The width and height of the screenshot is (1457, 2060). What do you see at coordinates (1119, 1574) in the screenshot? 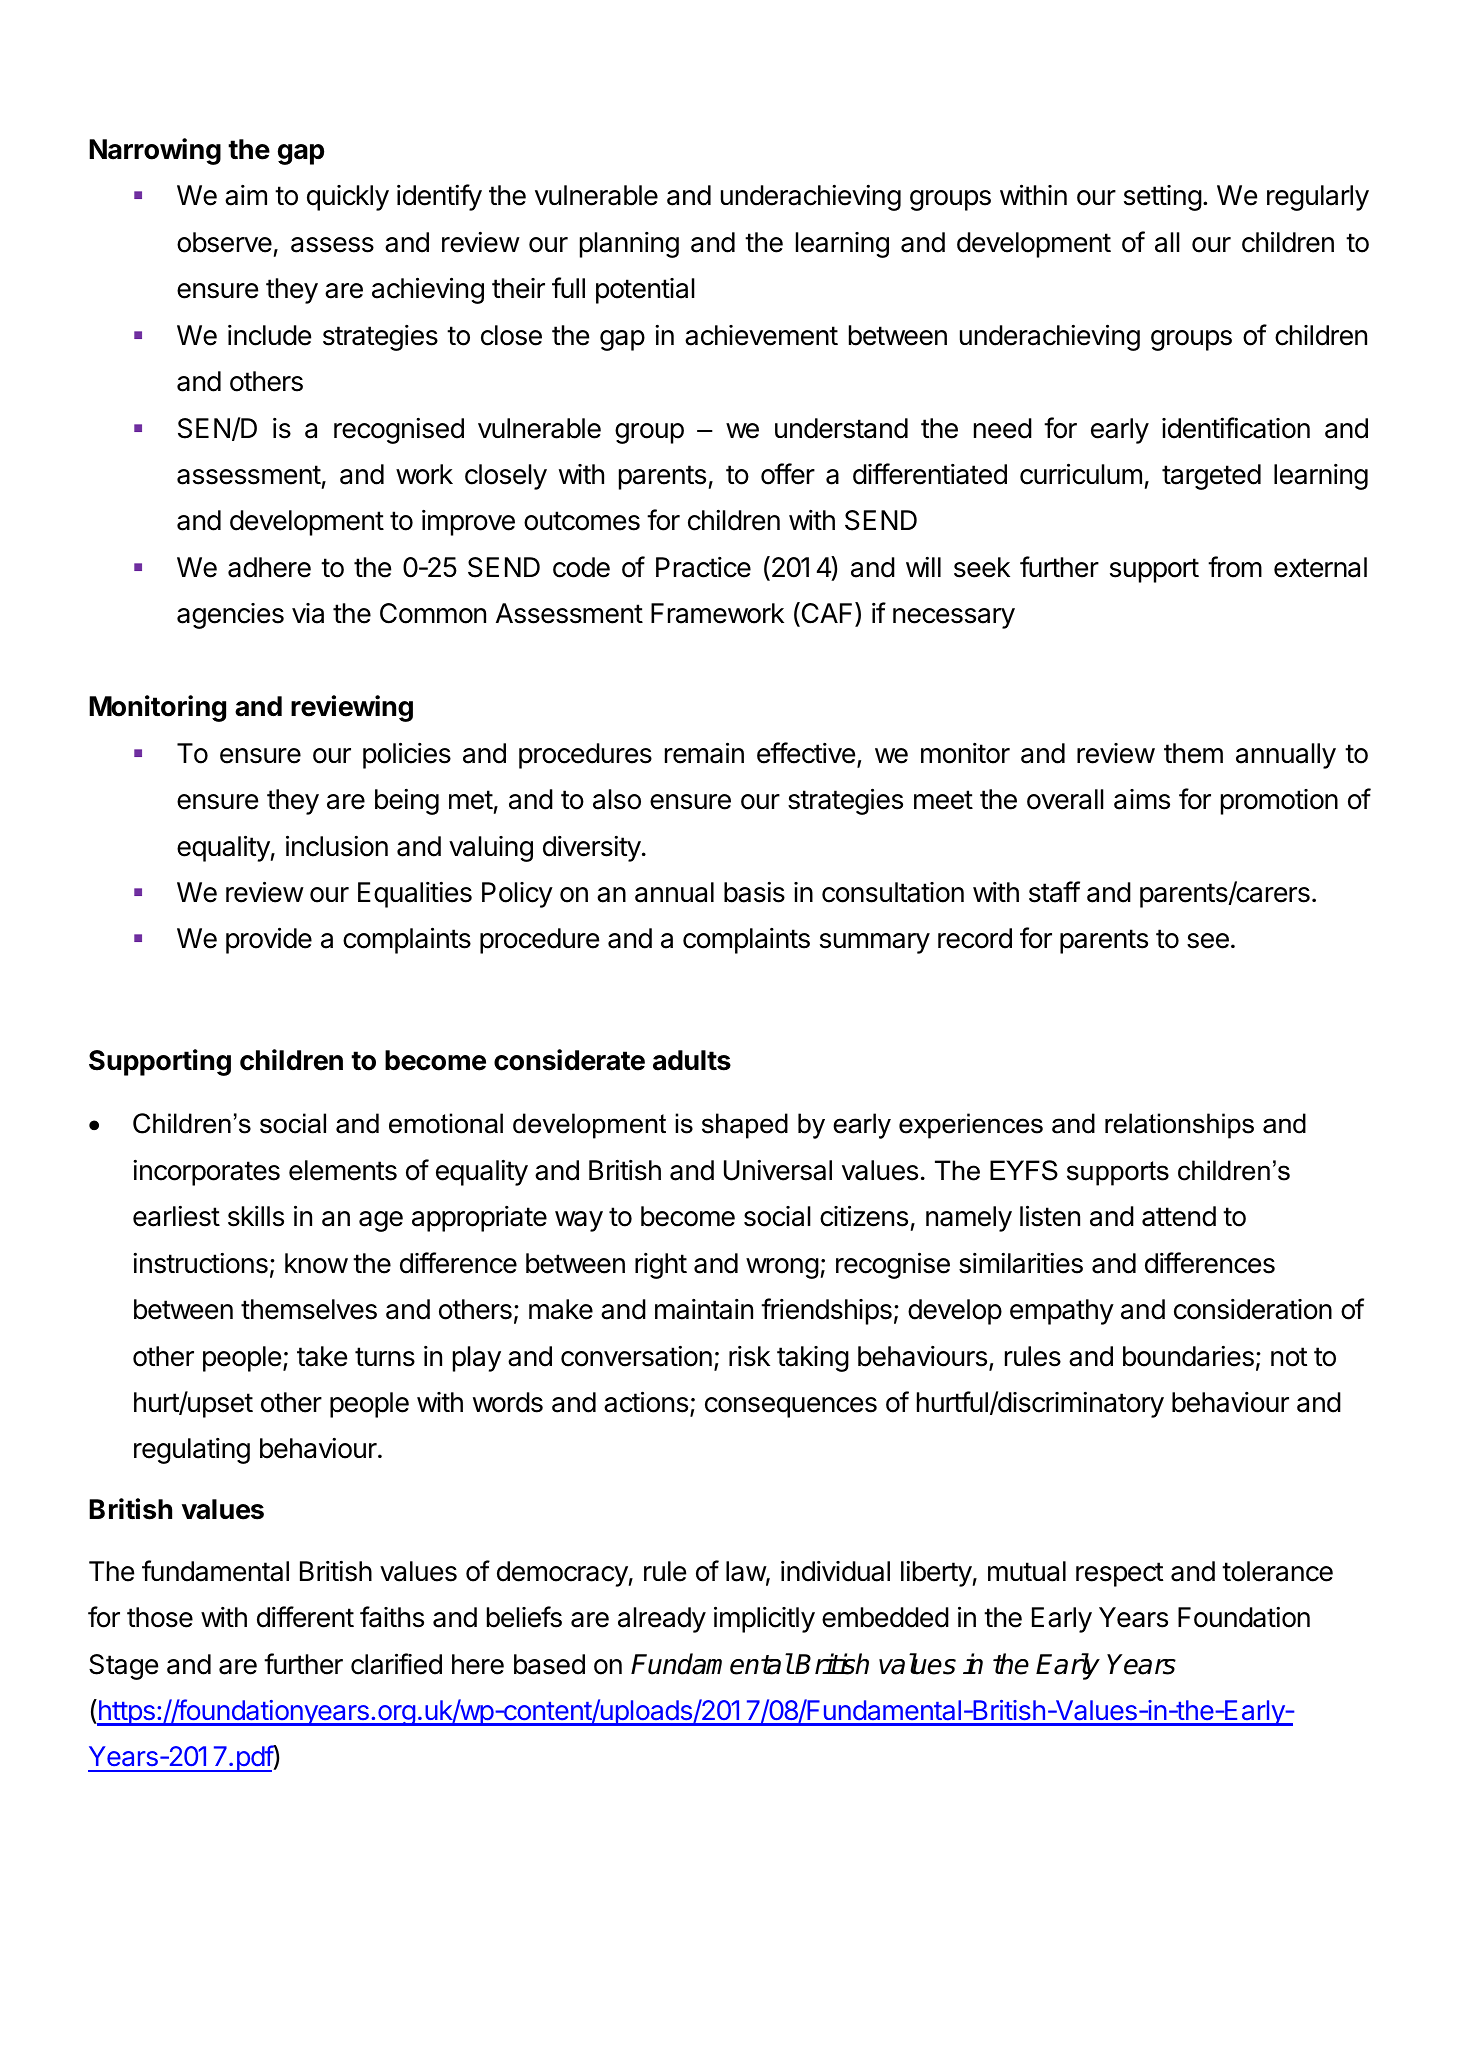
I see `respect` at bounding box center [1119, 1574].
